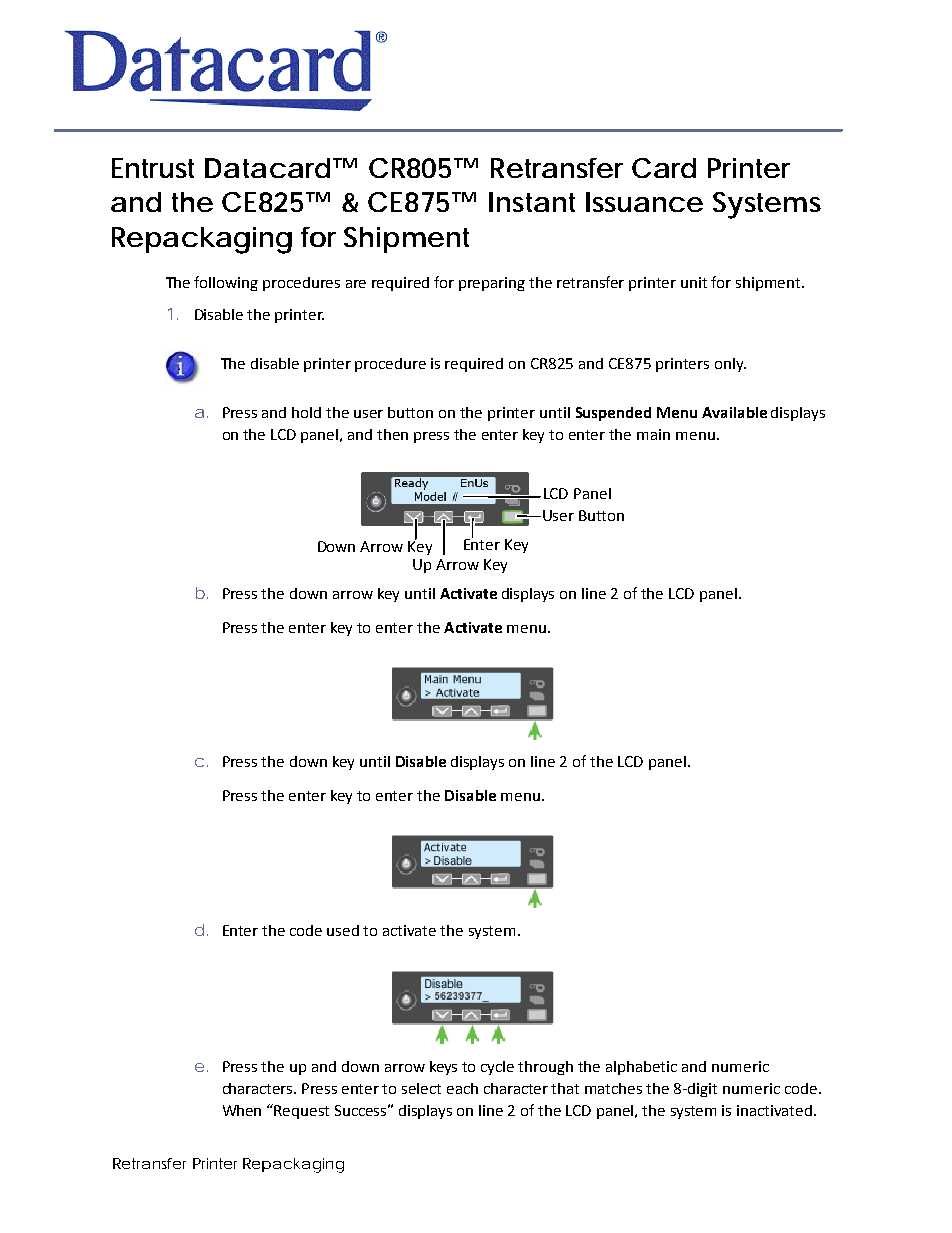 The image size is (952, 1233). I want to click on Suspended, so click(613, 414).
